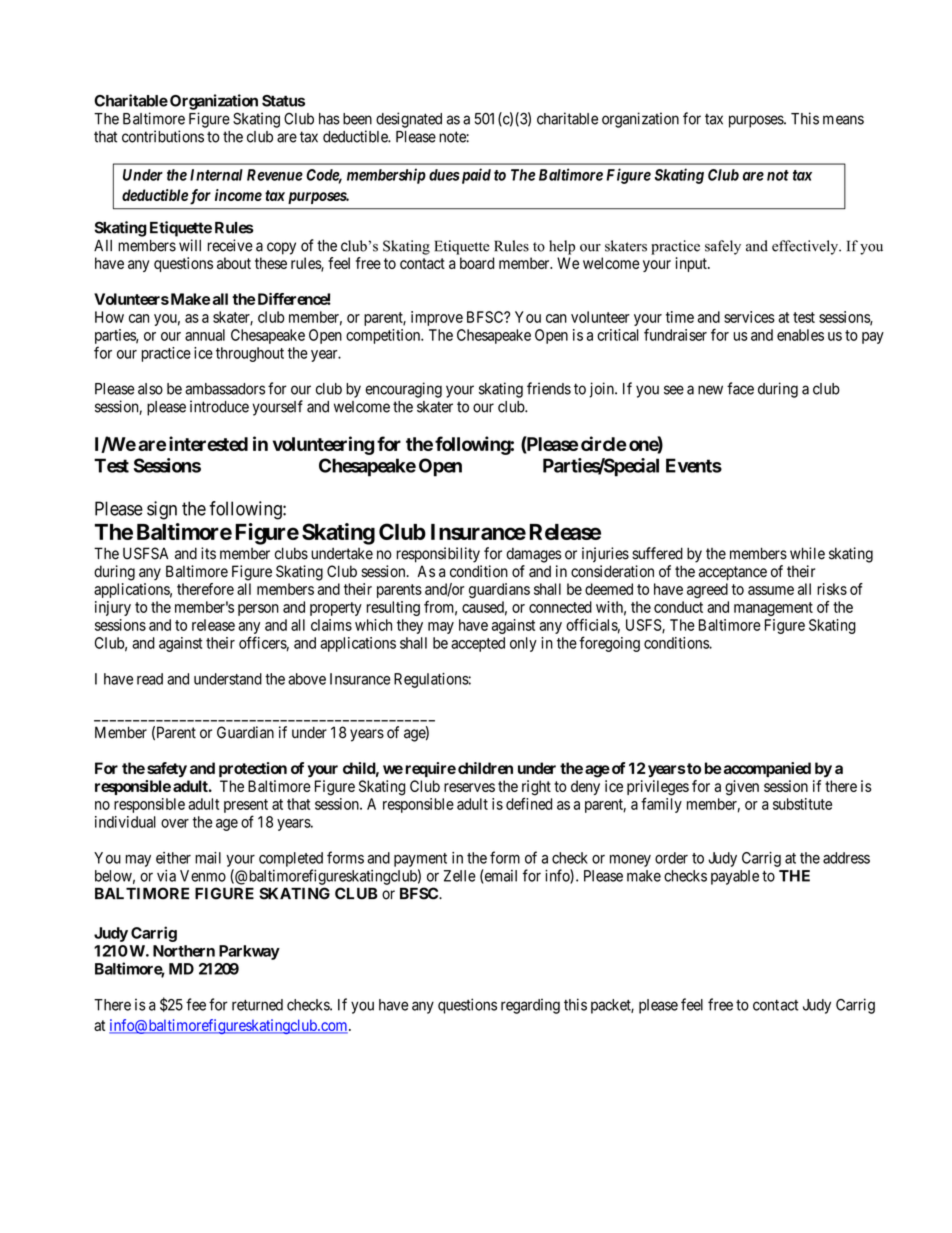 The image size is (952, 1233). What do you see at coordinates (205, 335) in the page?
I see `annual` at bounding box center [205, 335].
